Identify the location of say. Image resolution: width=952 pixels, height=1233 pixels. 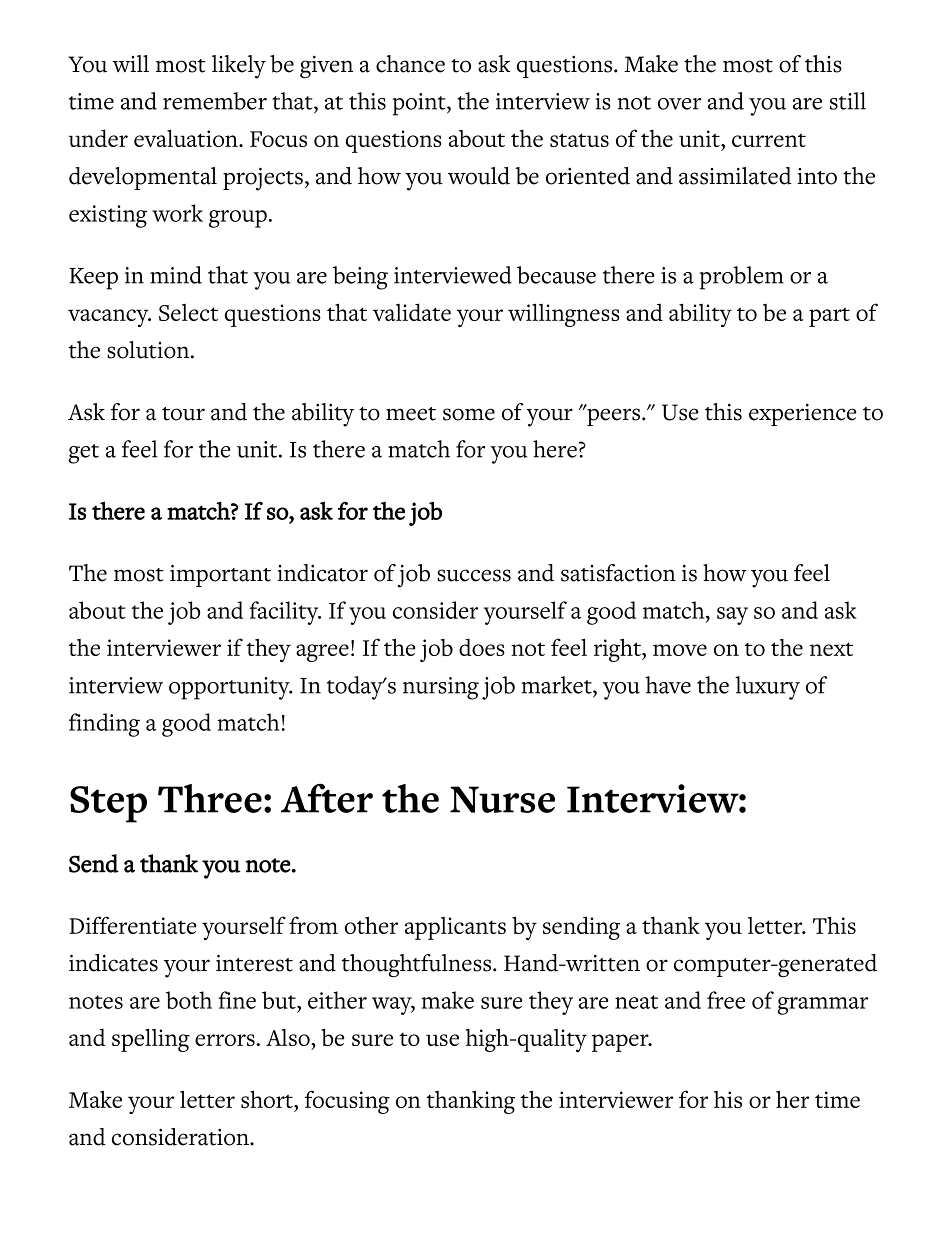
(732, 616).
